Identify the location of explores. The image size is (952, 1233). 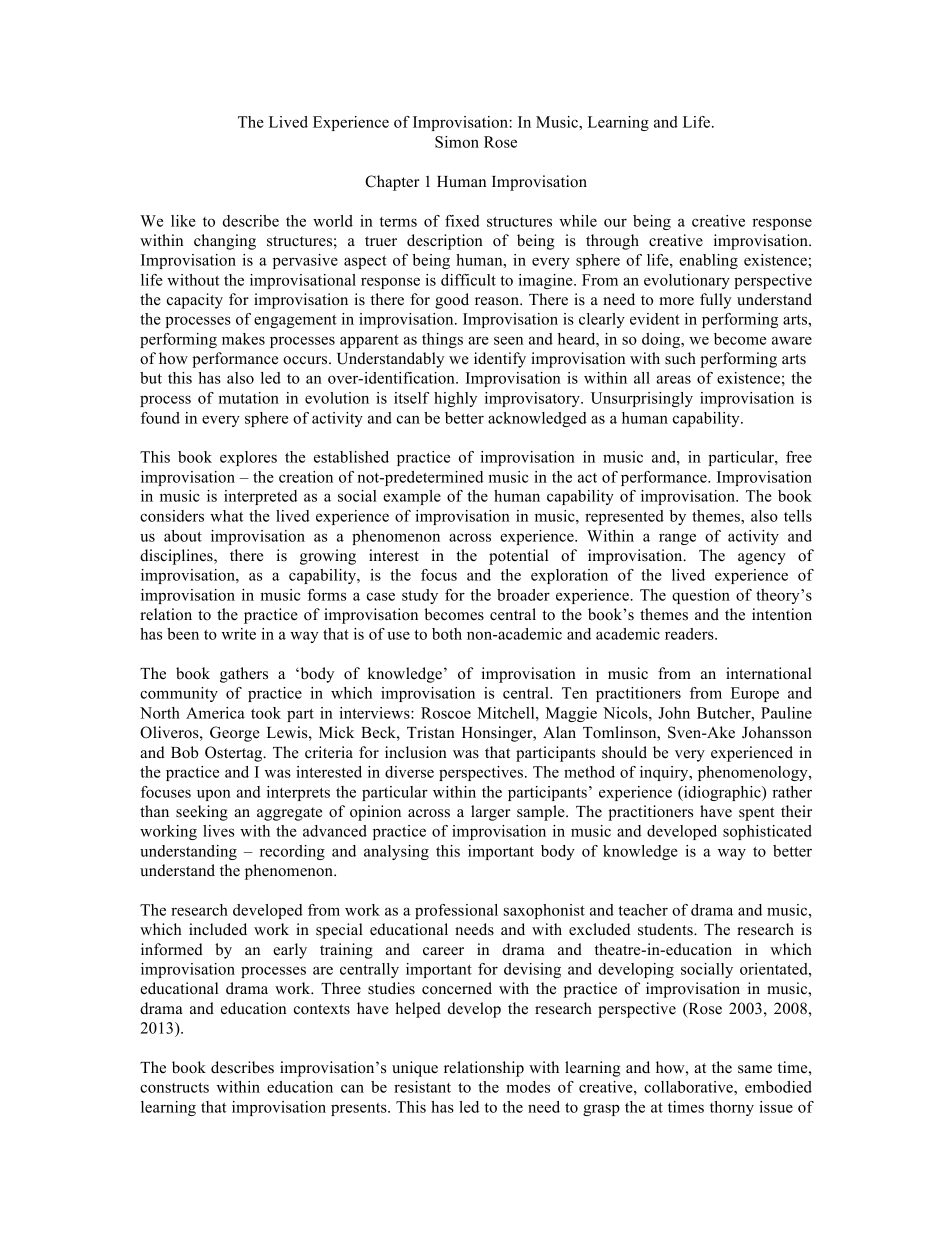
(248, 458).
